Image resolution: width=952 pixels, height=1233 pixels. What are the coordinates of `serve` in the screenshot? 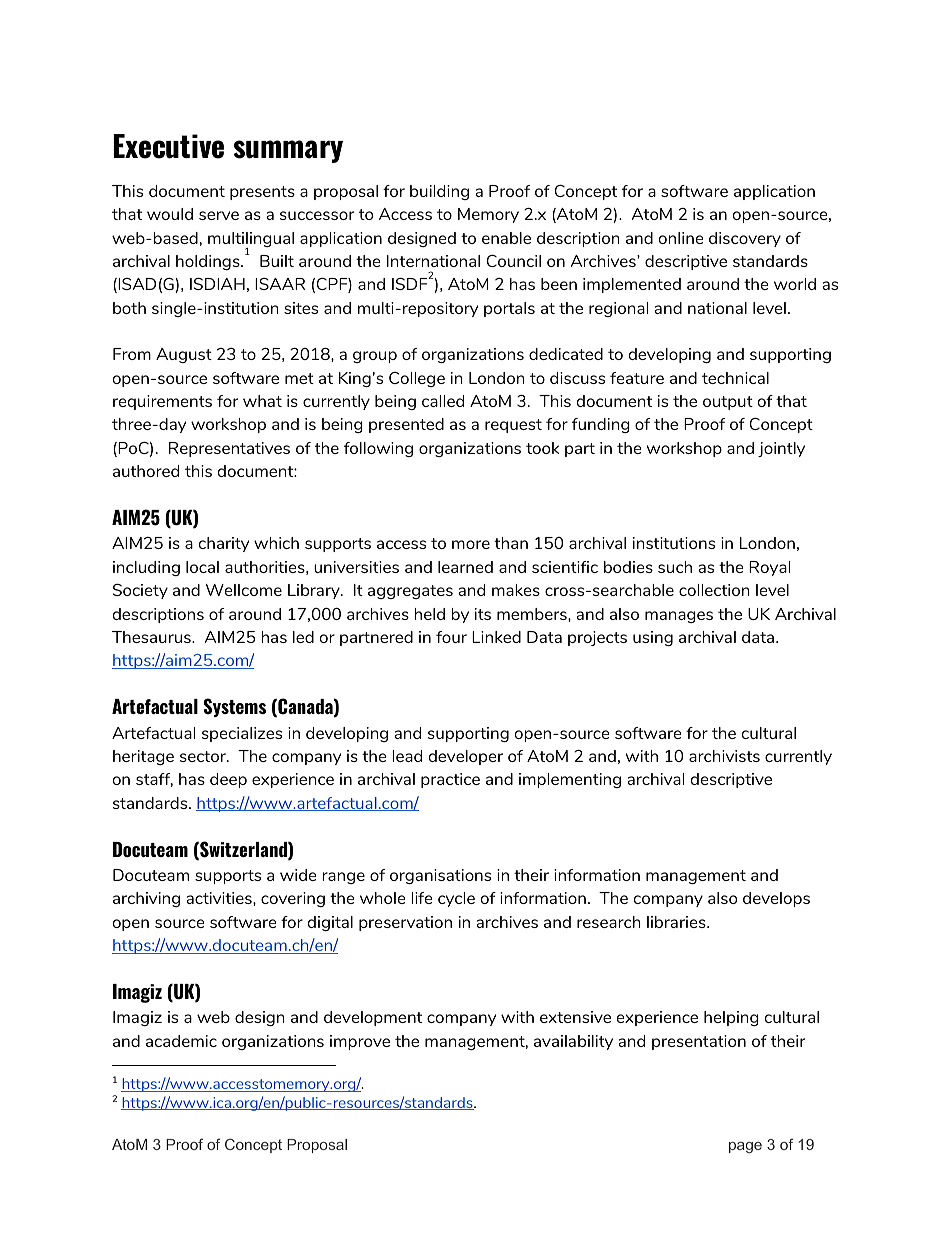 It's located at (219, 215).
